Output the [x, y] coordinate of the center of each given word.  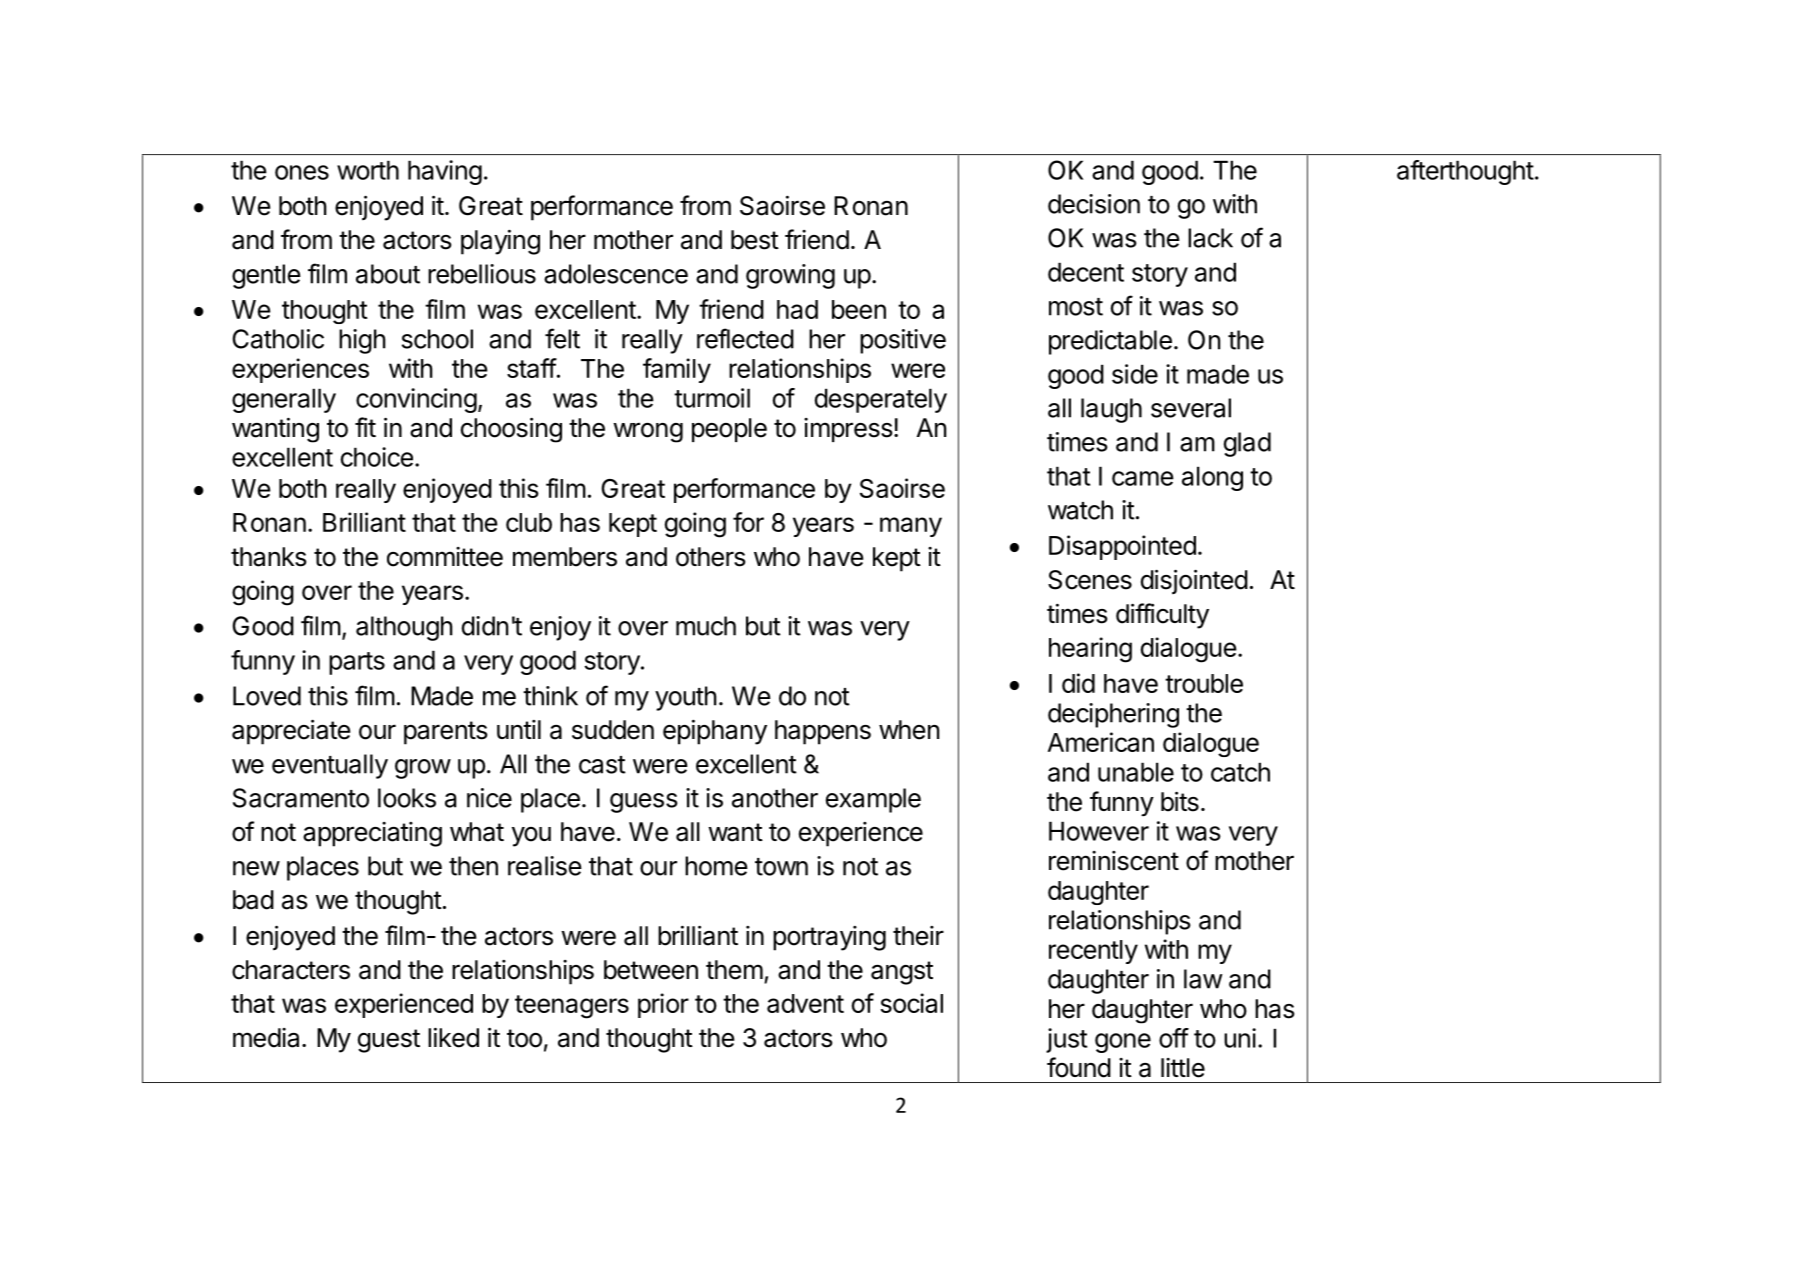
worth [368, 170]
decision [1094, 204]
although [404, 628]
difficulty [1162, 616]
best [755, 240]
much [706, 626]
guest [389, 1041]
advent [805, 1003]
